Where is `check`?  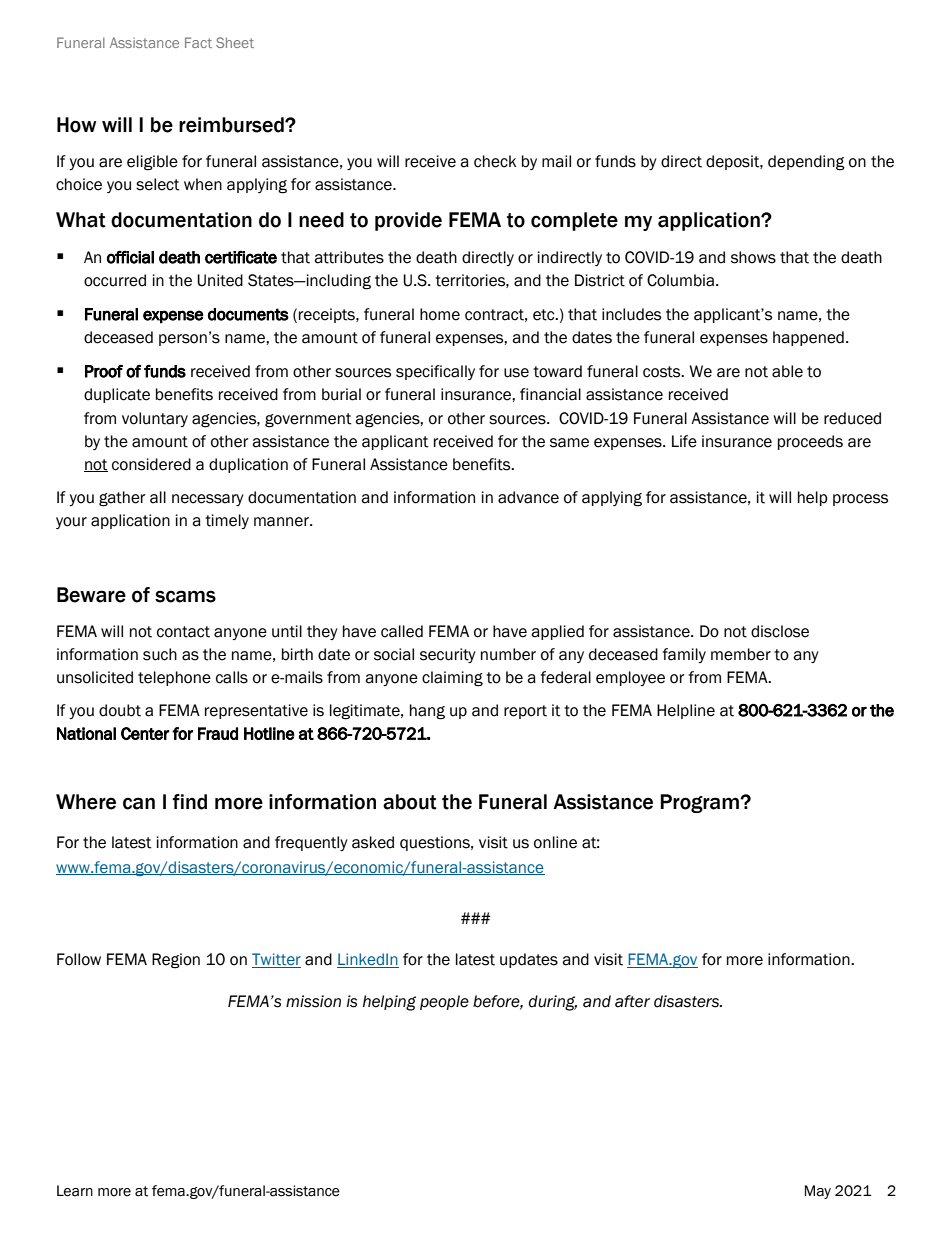
check is located at coordinates (495, 161).
